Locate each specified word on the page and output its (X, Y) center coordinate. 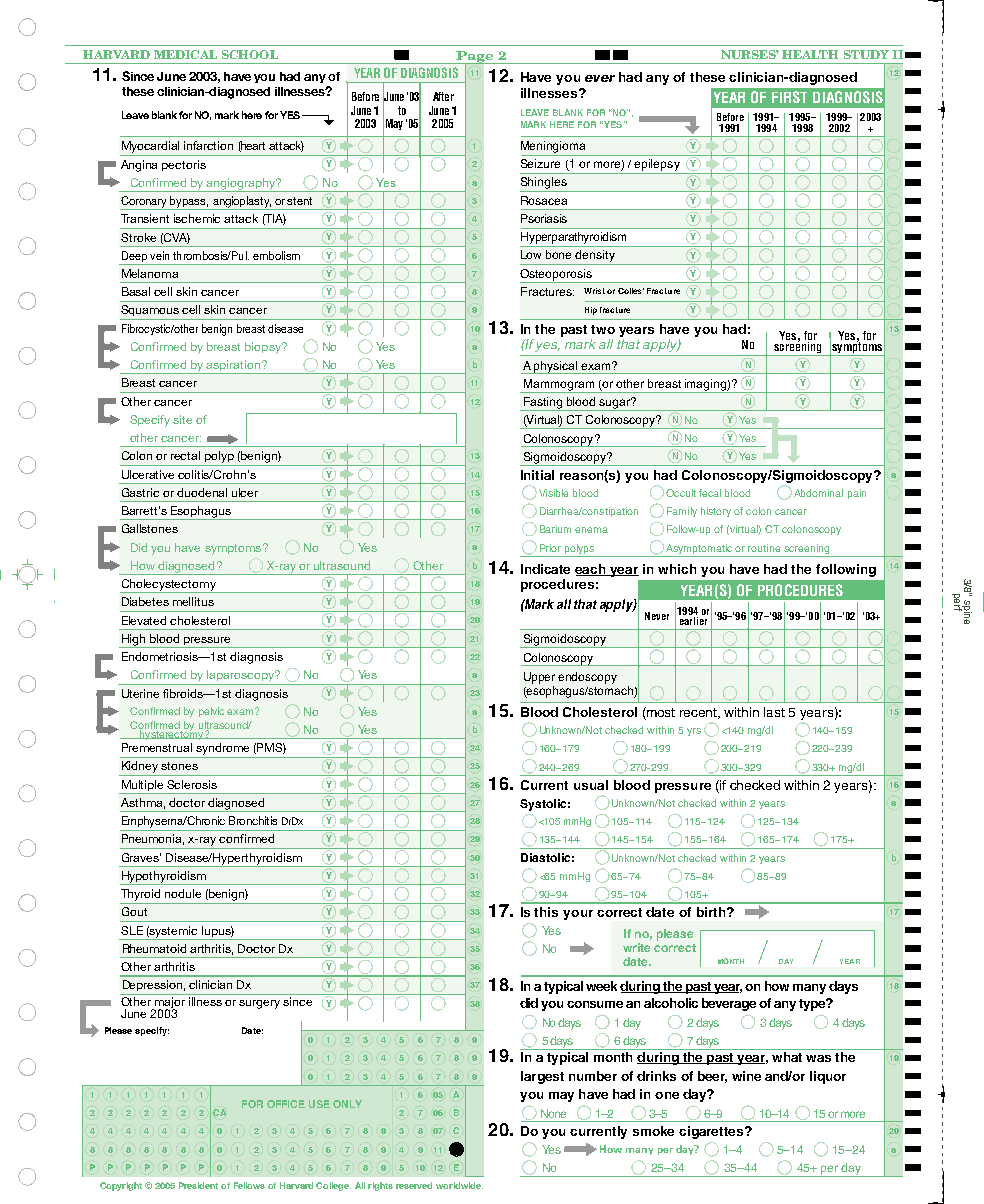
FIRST (789, 97)
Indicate (545, 569)
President (198, 1185)
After (443, 96)
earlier (693, 619)
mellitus (193, 601)
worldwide (459, 1185)
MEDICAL (185, 54)
